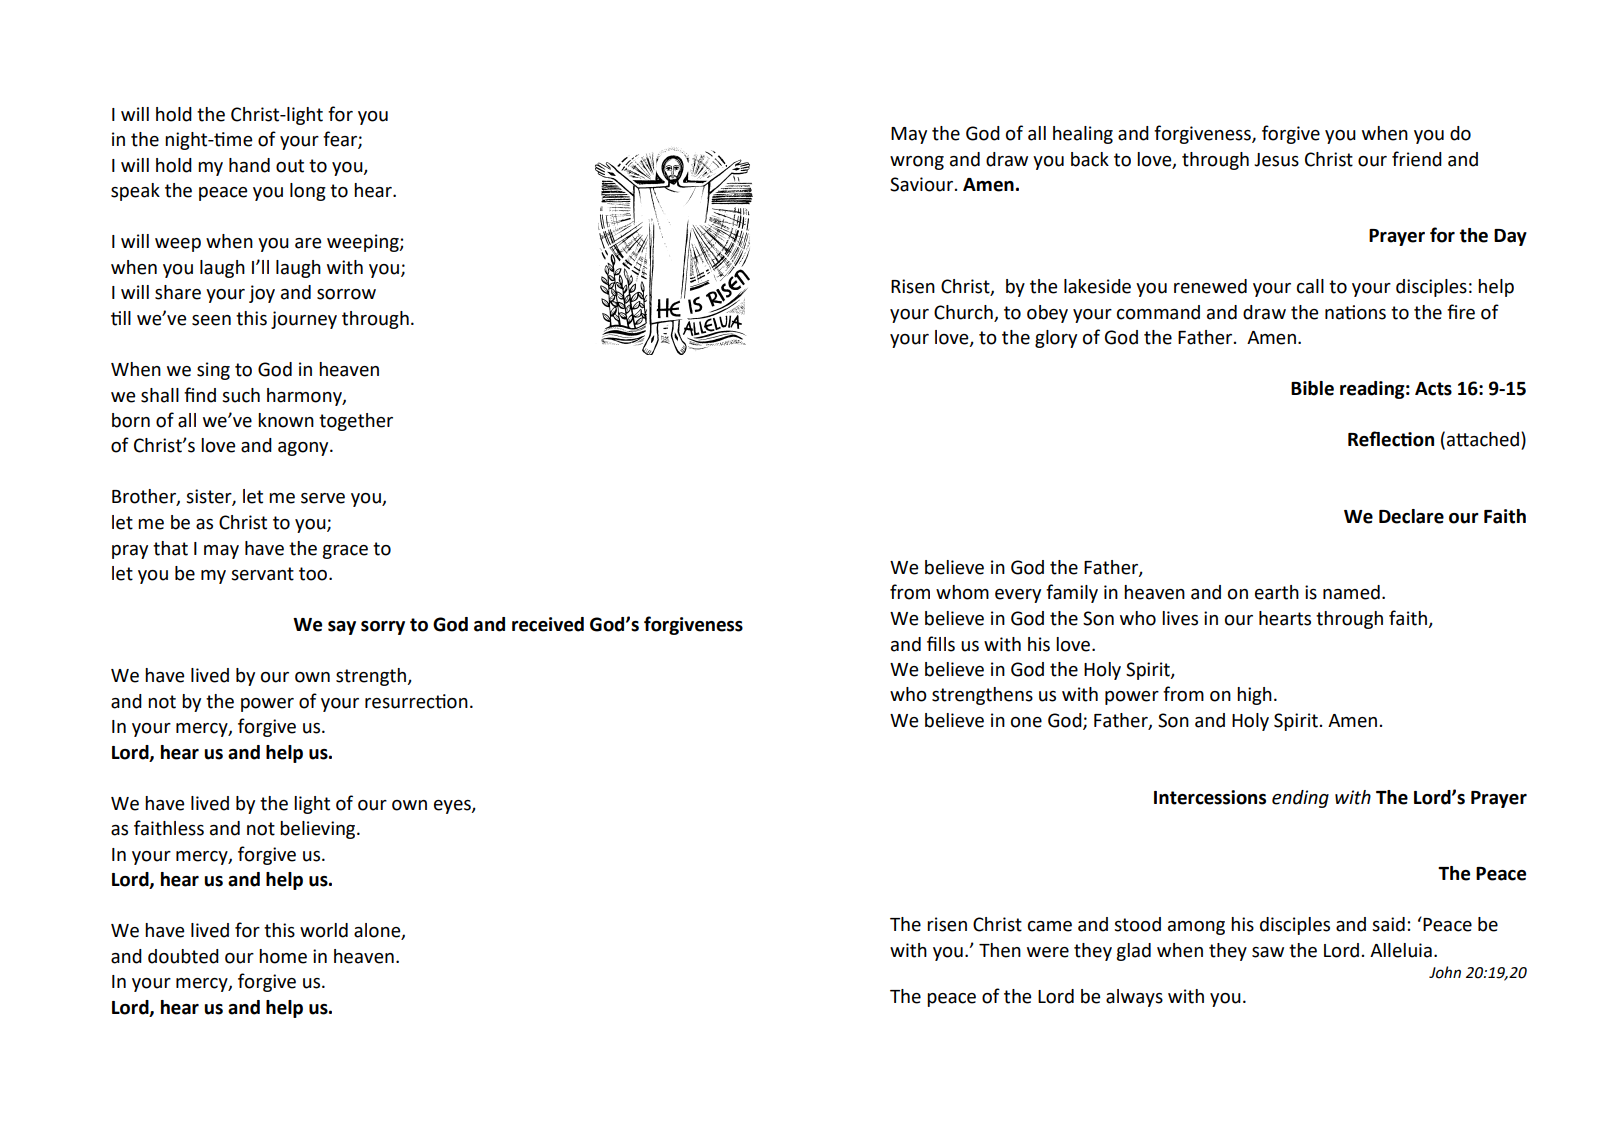 Image resolution: width=1599 pixels, height=1131 pixels. I want to click on came, so click(1050, 926).
